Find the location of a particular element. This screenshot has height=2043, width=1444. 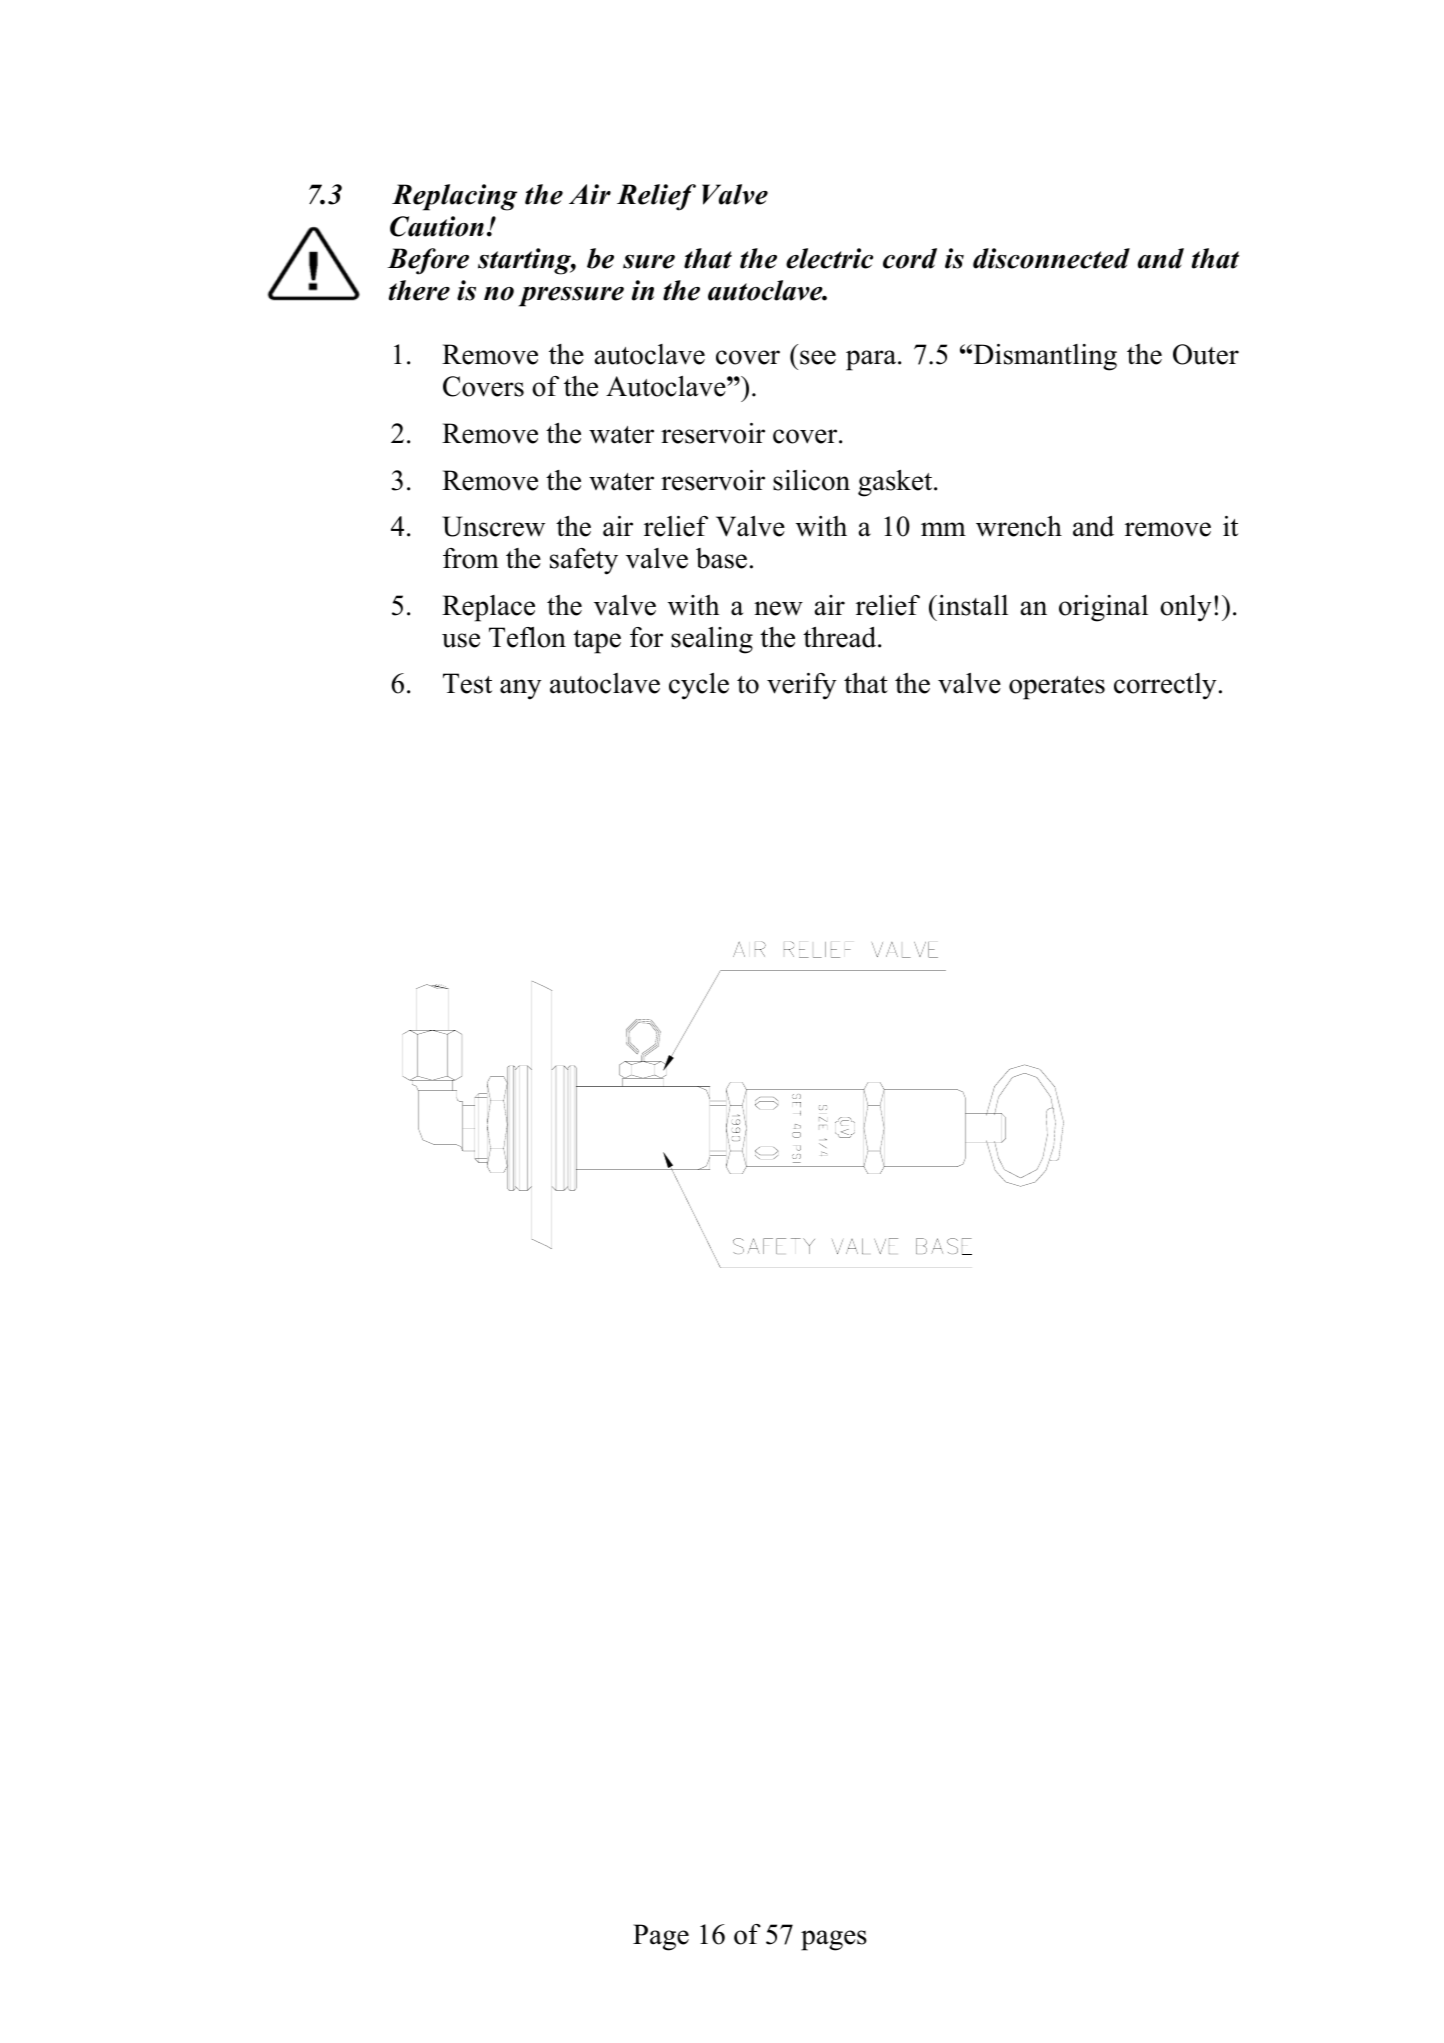

any is located at coordinates (521, 689).
